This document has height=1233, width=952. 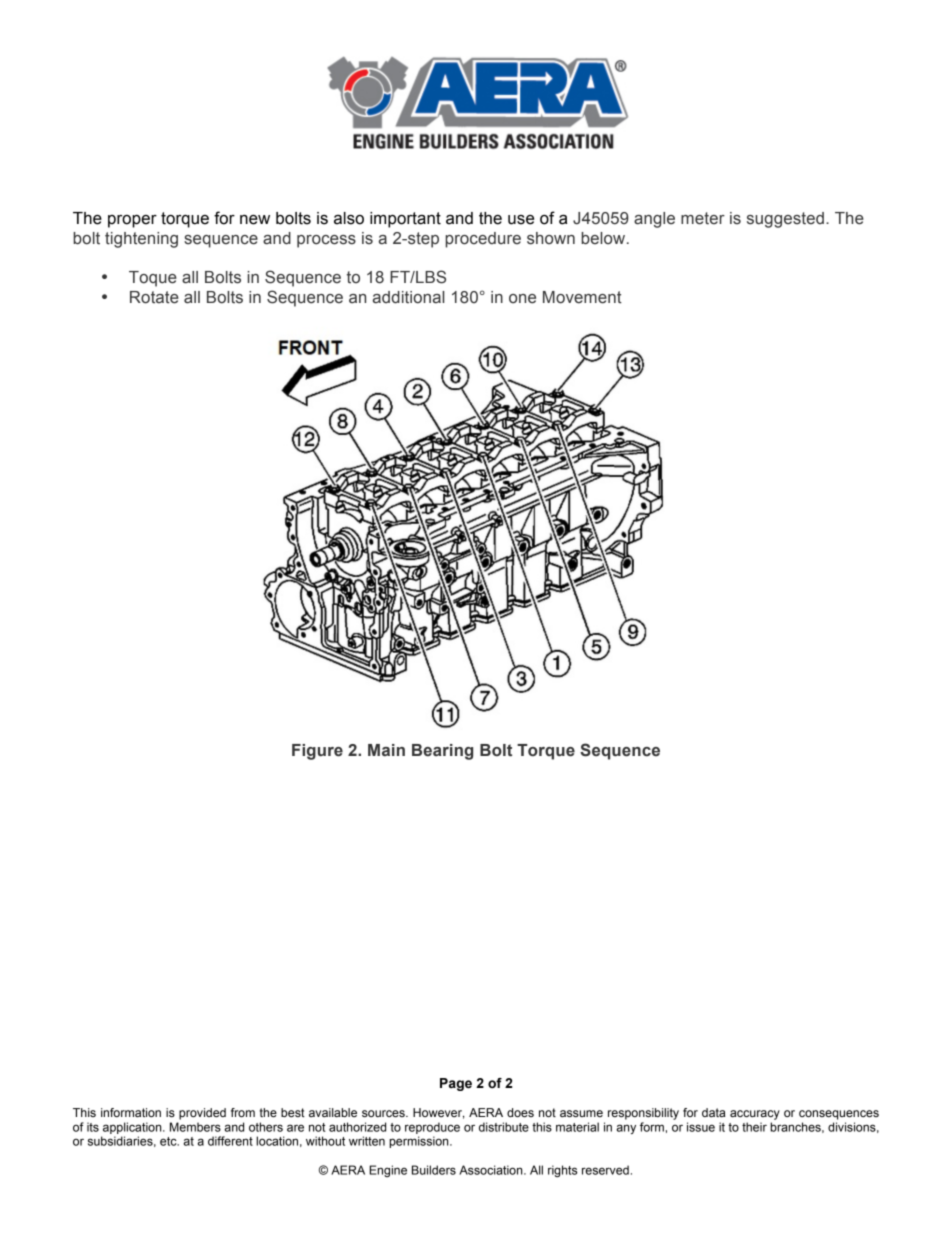 What do you see at coordinates (483, 240) in the document?
I see `procedure` at bounding box center [483, 240].
